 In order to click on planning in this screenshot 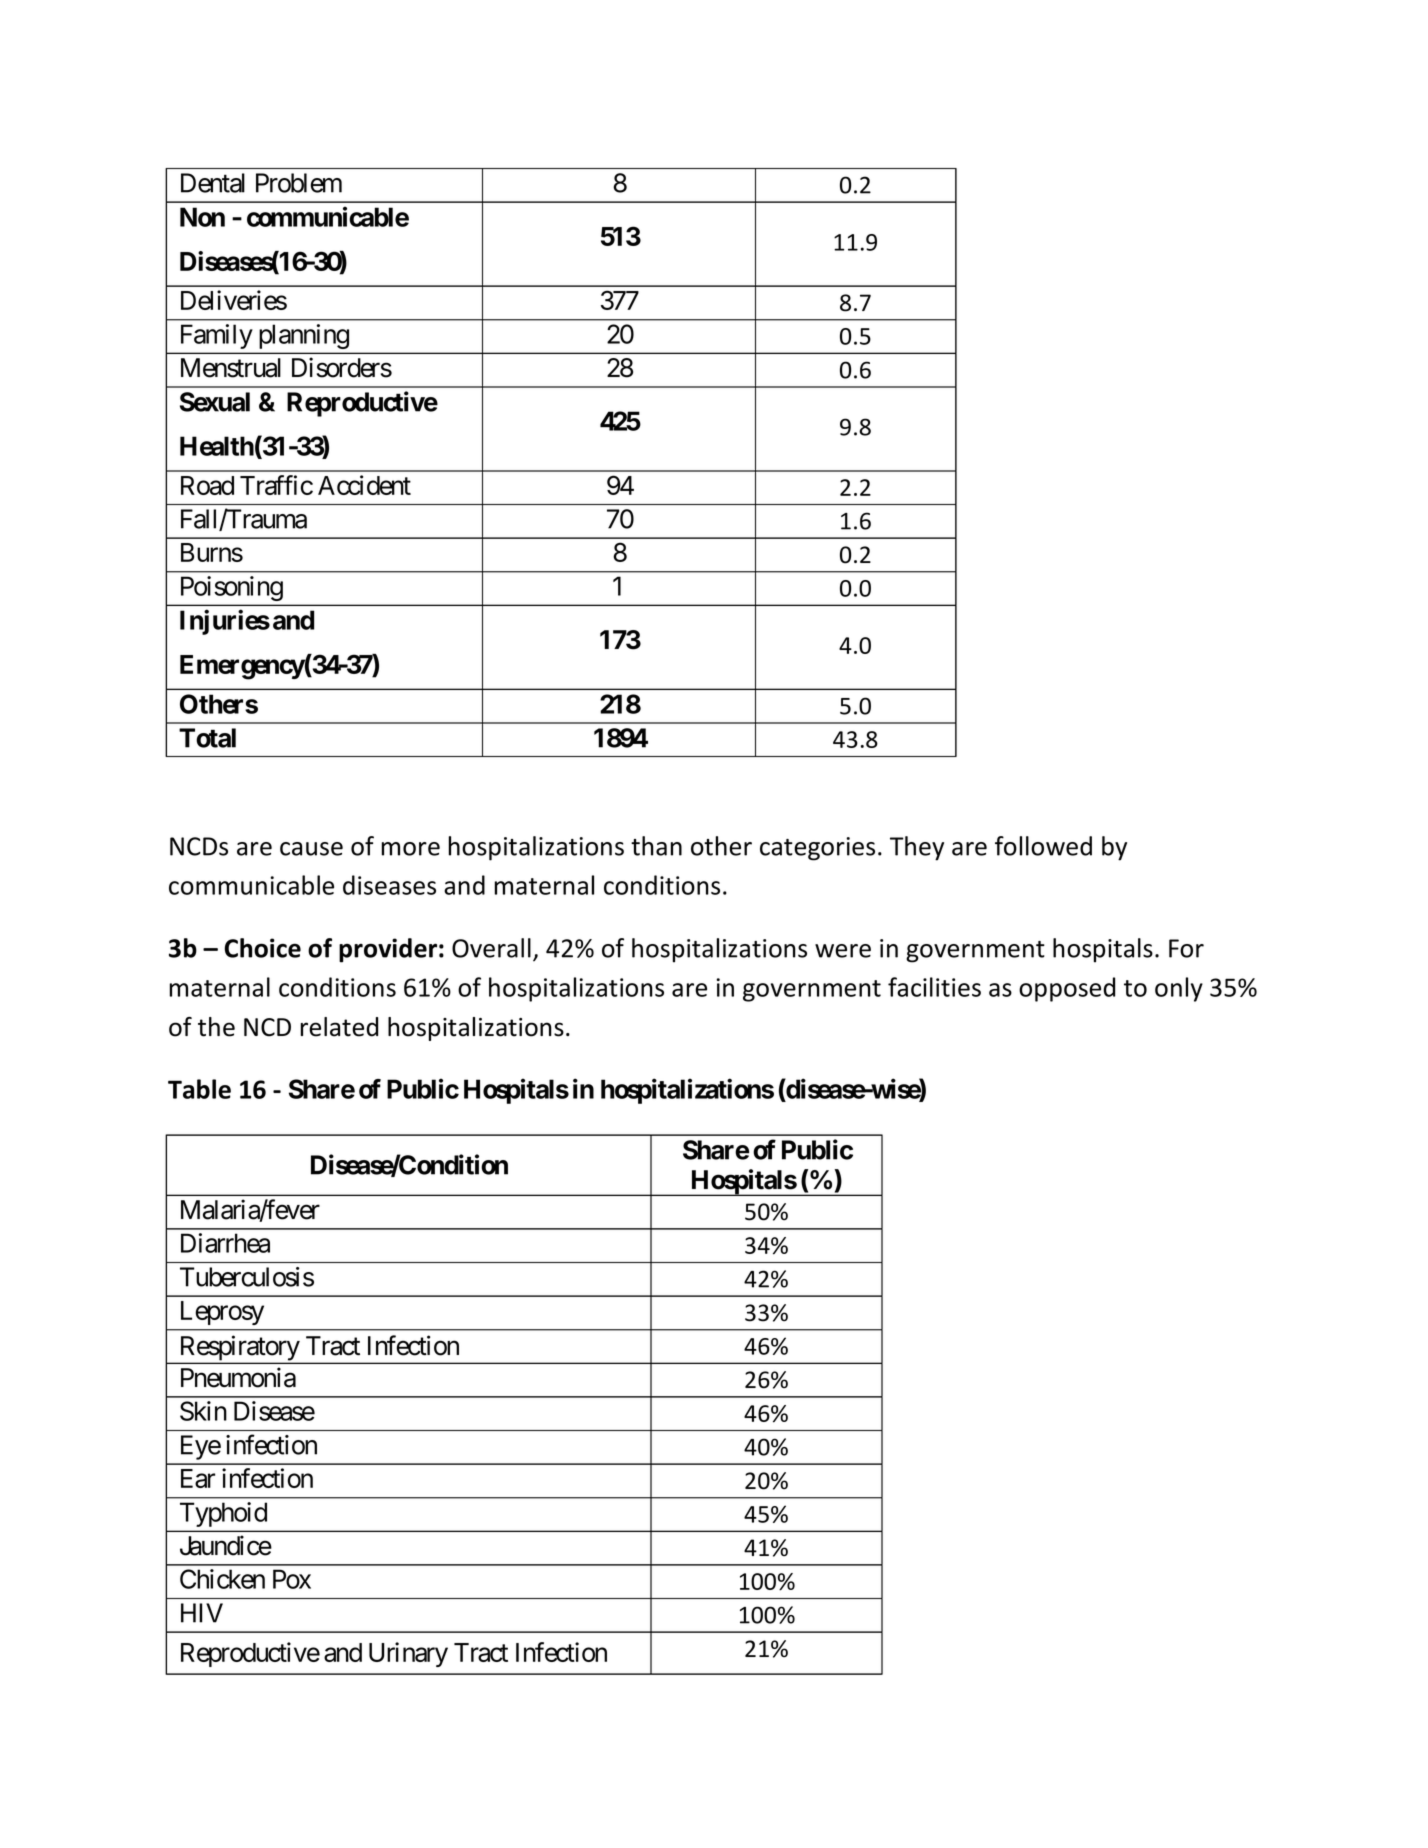, I will do `click(304, 336)`.
